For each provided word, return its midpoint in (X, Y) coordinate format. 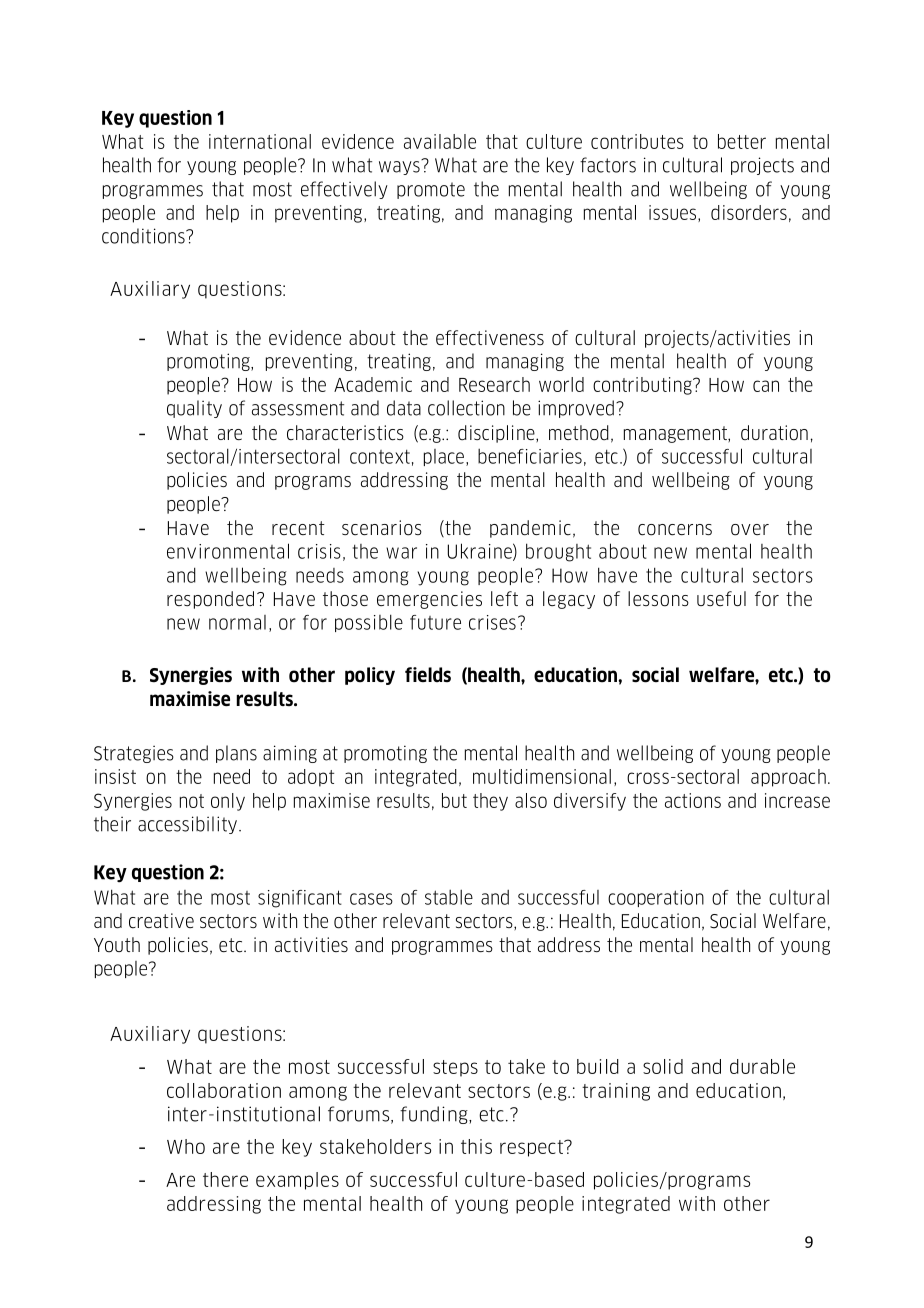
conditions (144, 236)
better (742, 141)
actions (693, 800)
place (444, 457)
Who (186, 1146)
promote (431, 190)
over (750, 530)
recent (298, 528)
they (490, 802)
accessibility (189, 825)
